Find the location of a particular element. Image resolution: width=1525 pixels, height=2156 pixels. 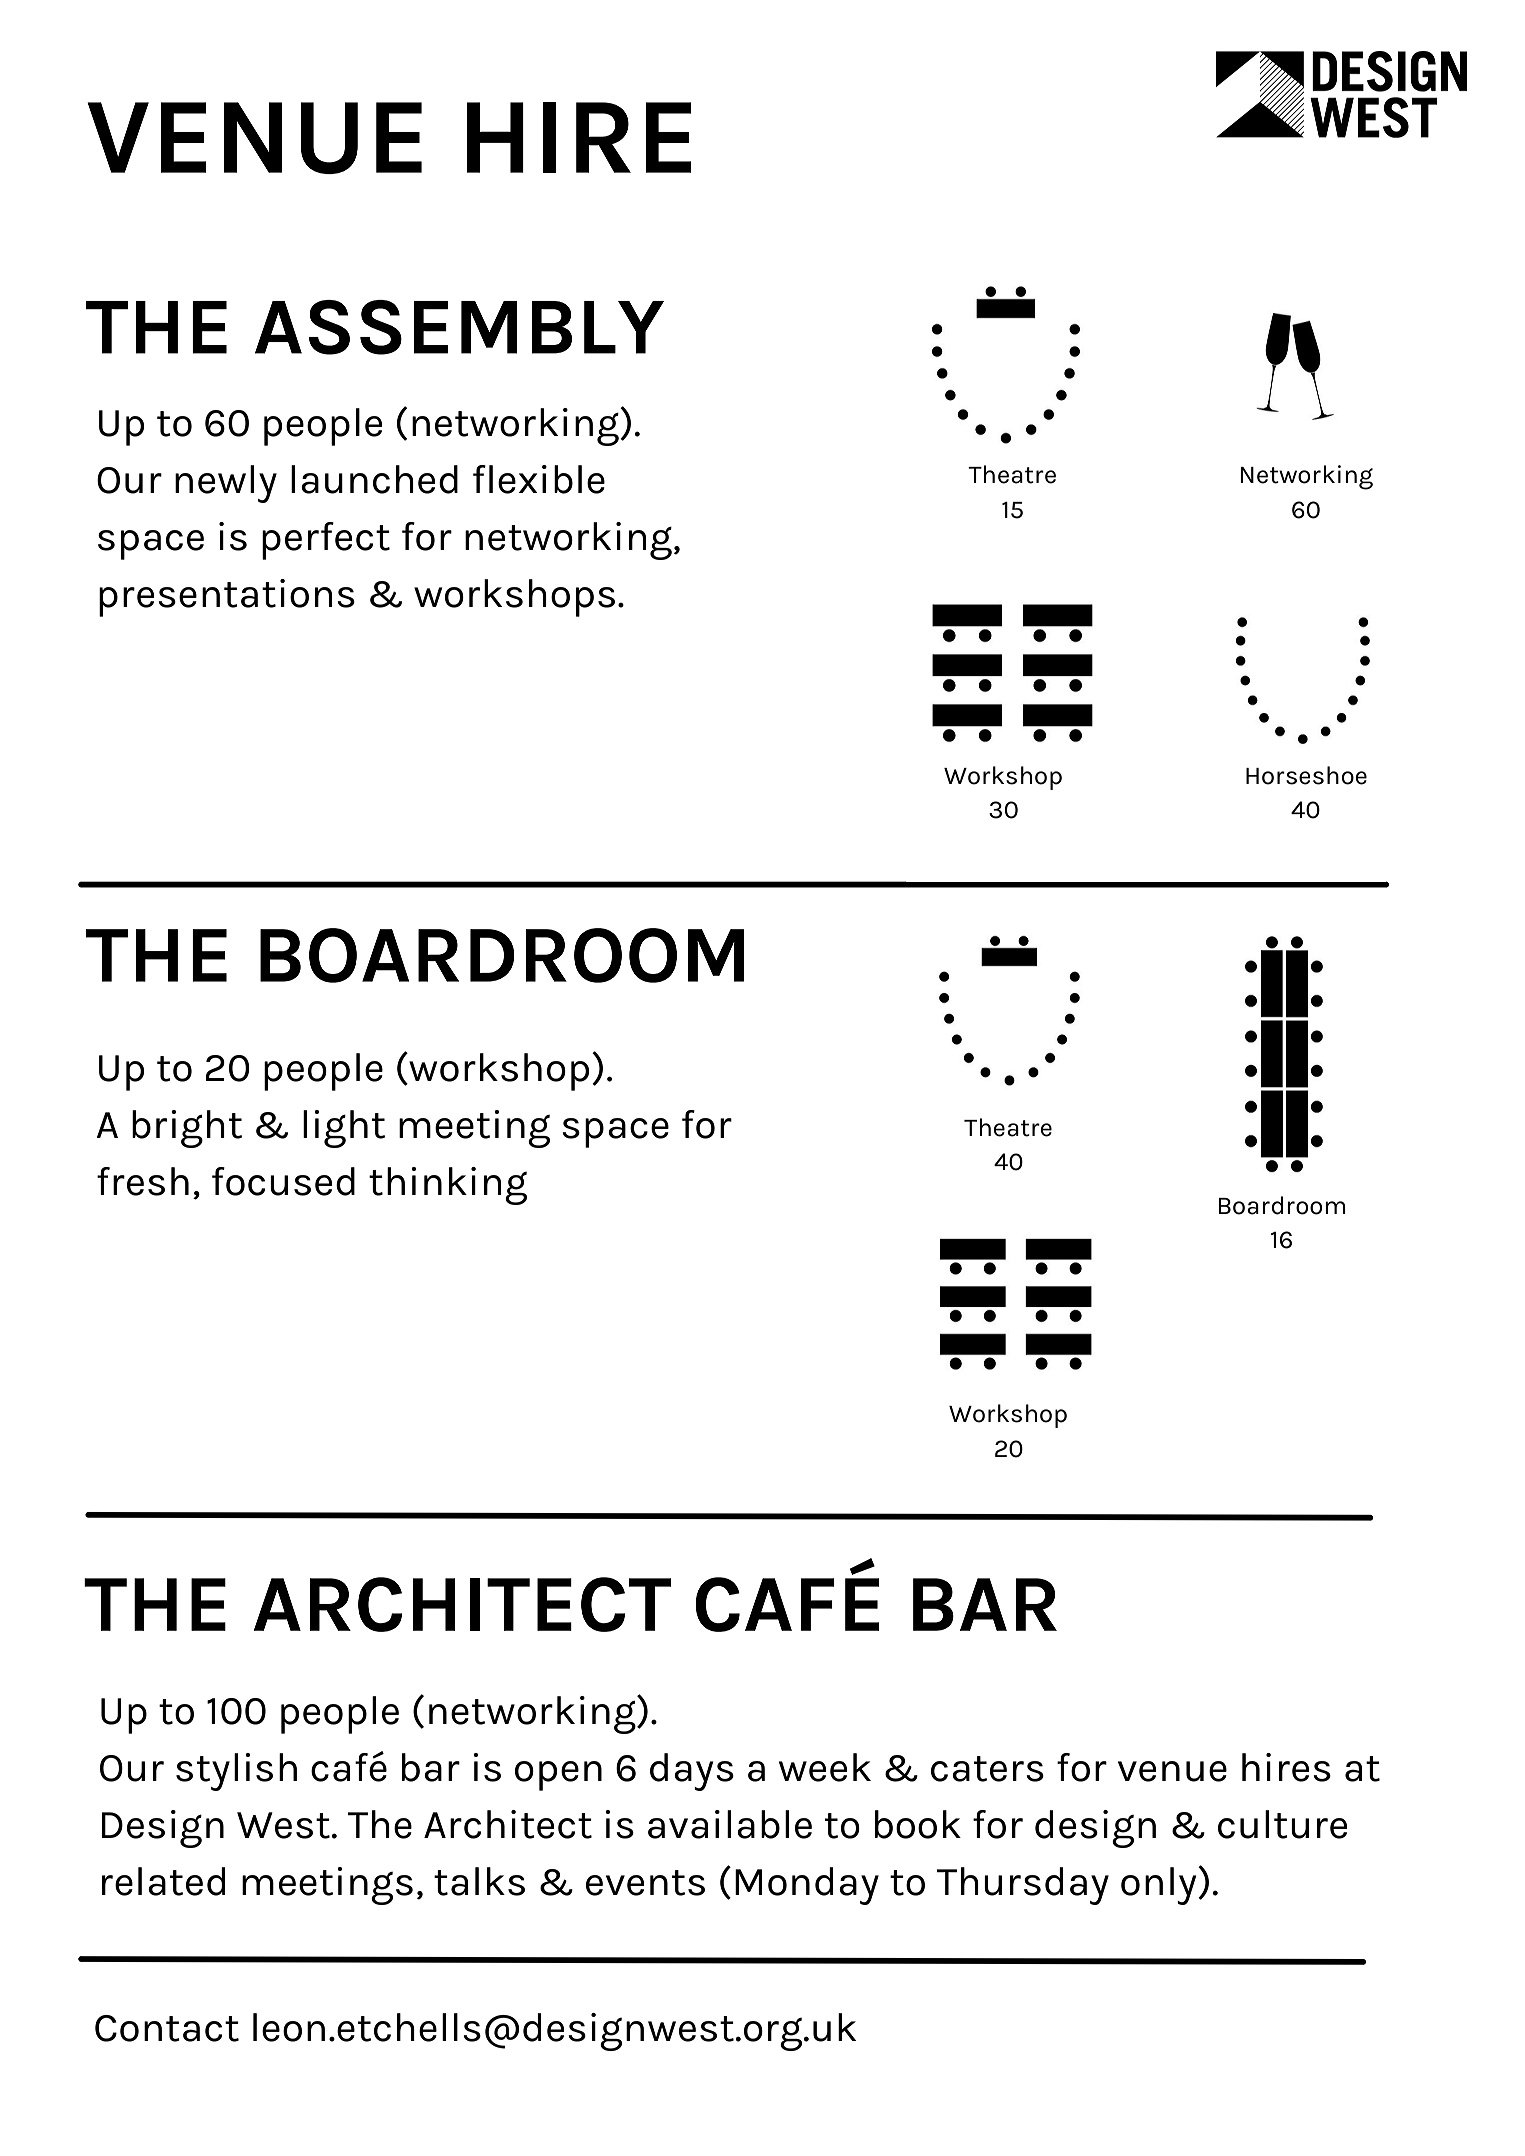

light is located at coordinates (344, 1129).
